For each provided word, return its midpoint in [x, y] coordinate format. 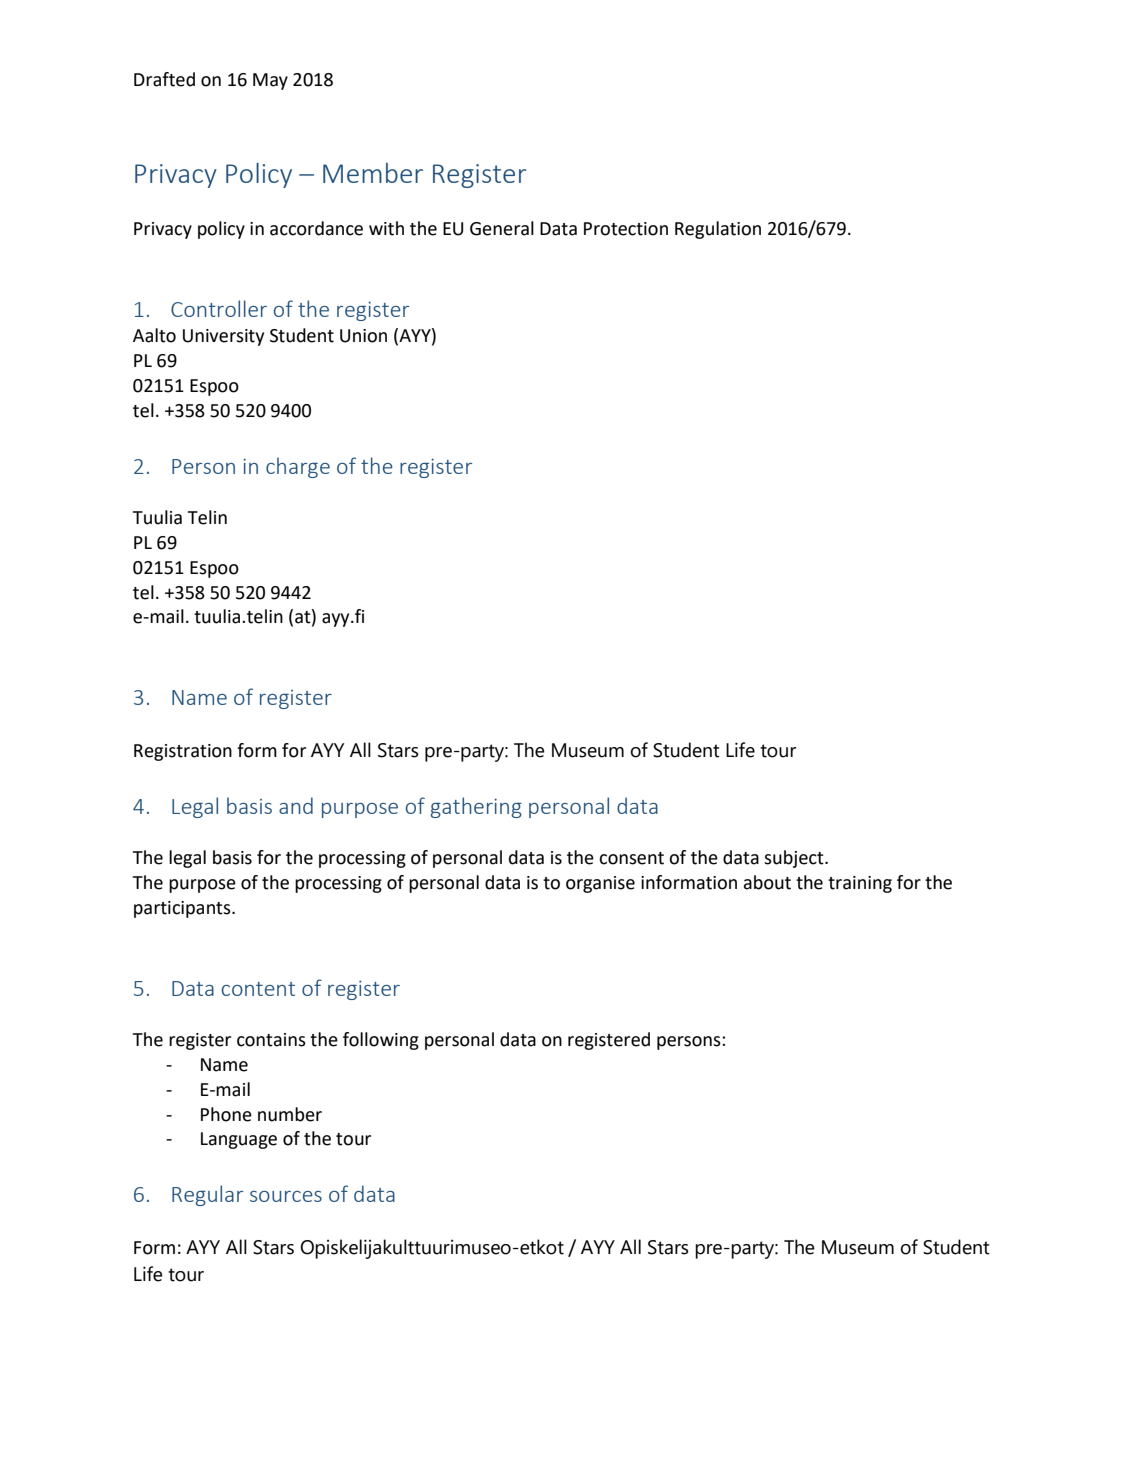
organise [600, 884]
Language [239, 1140]
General [502, 228]
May [270, 81]
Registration [183, 752]
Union [363, 336]
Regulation [718, 230]
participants [183, 909]
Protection [626, 229]
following [381, 1041]
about [767, 882]
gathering [476, 807]
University [223, 337]
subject [795, 859]
